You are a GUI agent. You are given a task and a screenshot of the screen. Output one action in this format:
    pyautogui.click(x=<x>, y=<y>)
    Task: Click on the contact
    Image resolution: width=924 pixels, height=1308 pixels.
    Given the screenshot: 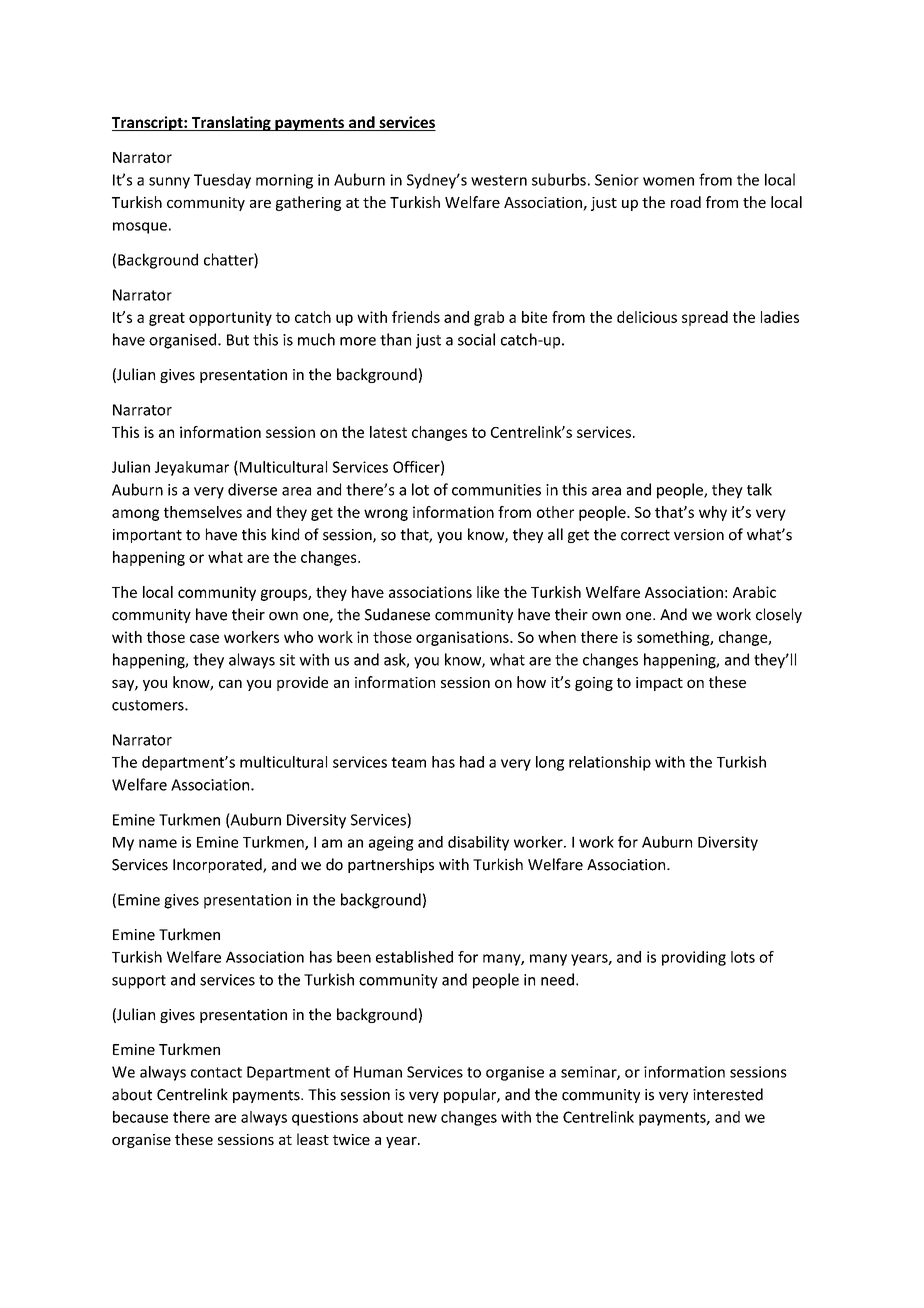 What is the action you would take?
    pyautogui.click(x=216, y=1072)
